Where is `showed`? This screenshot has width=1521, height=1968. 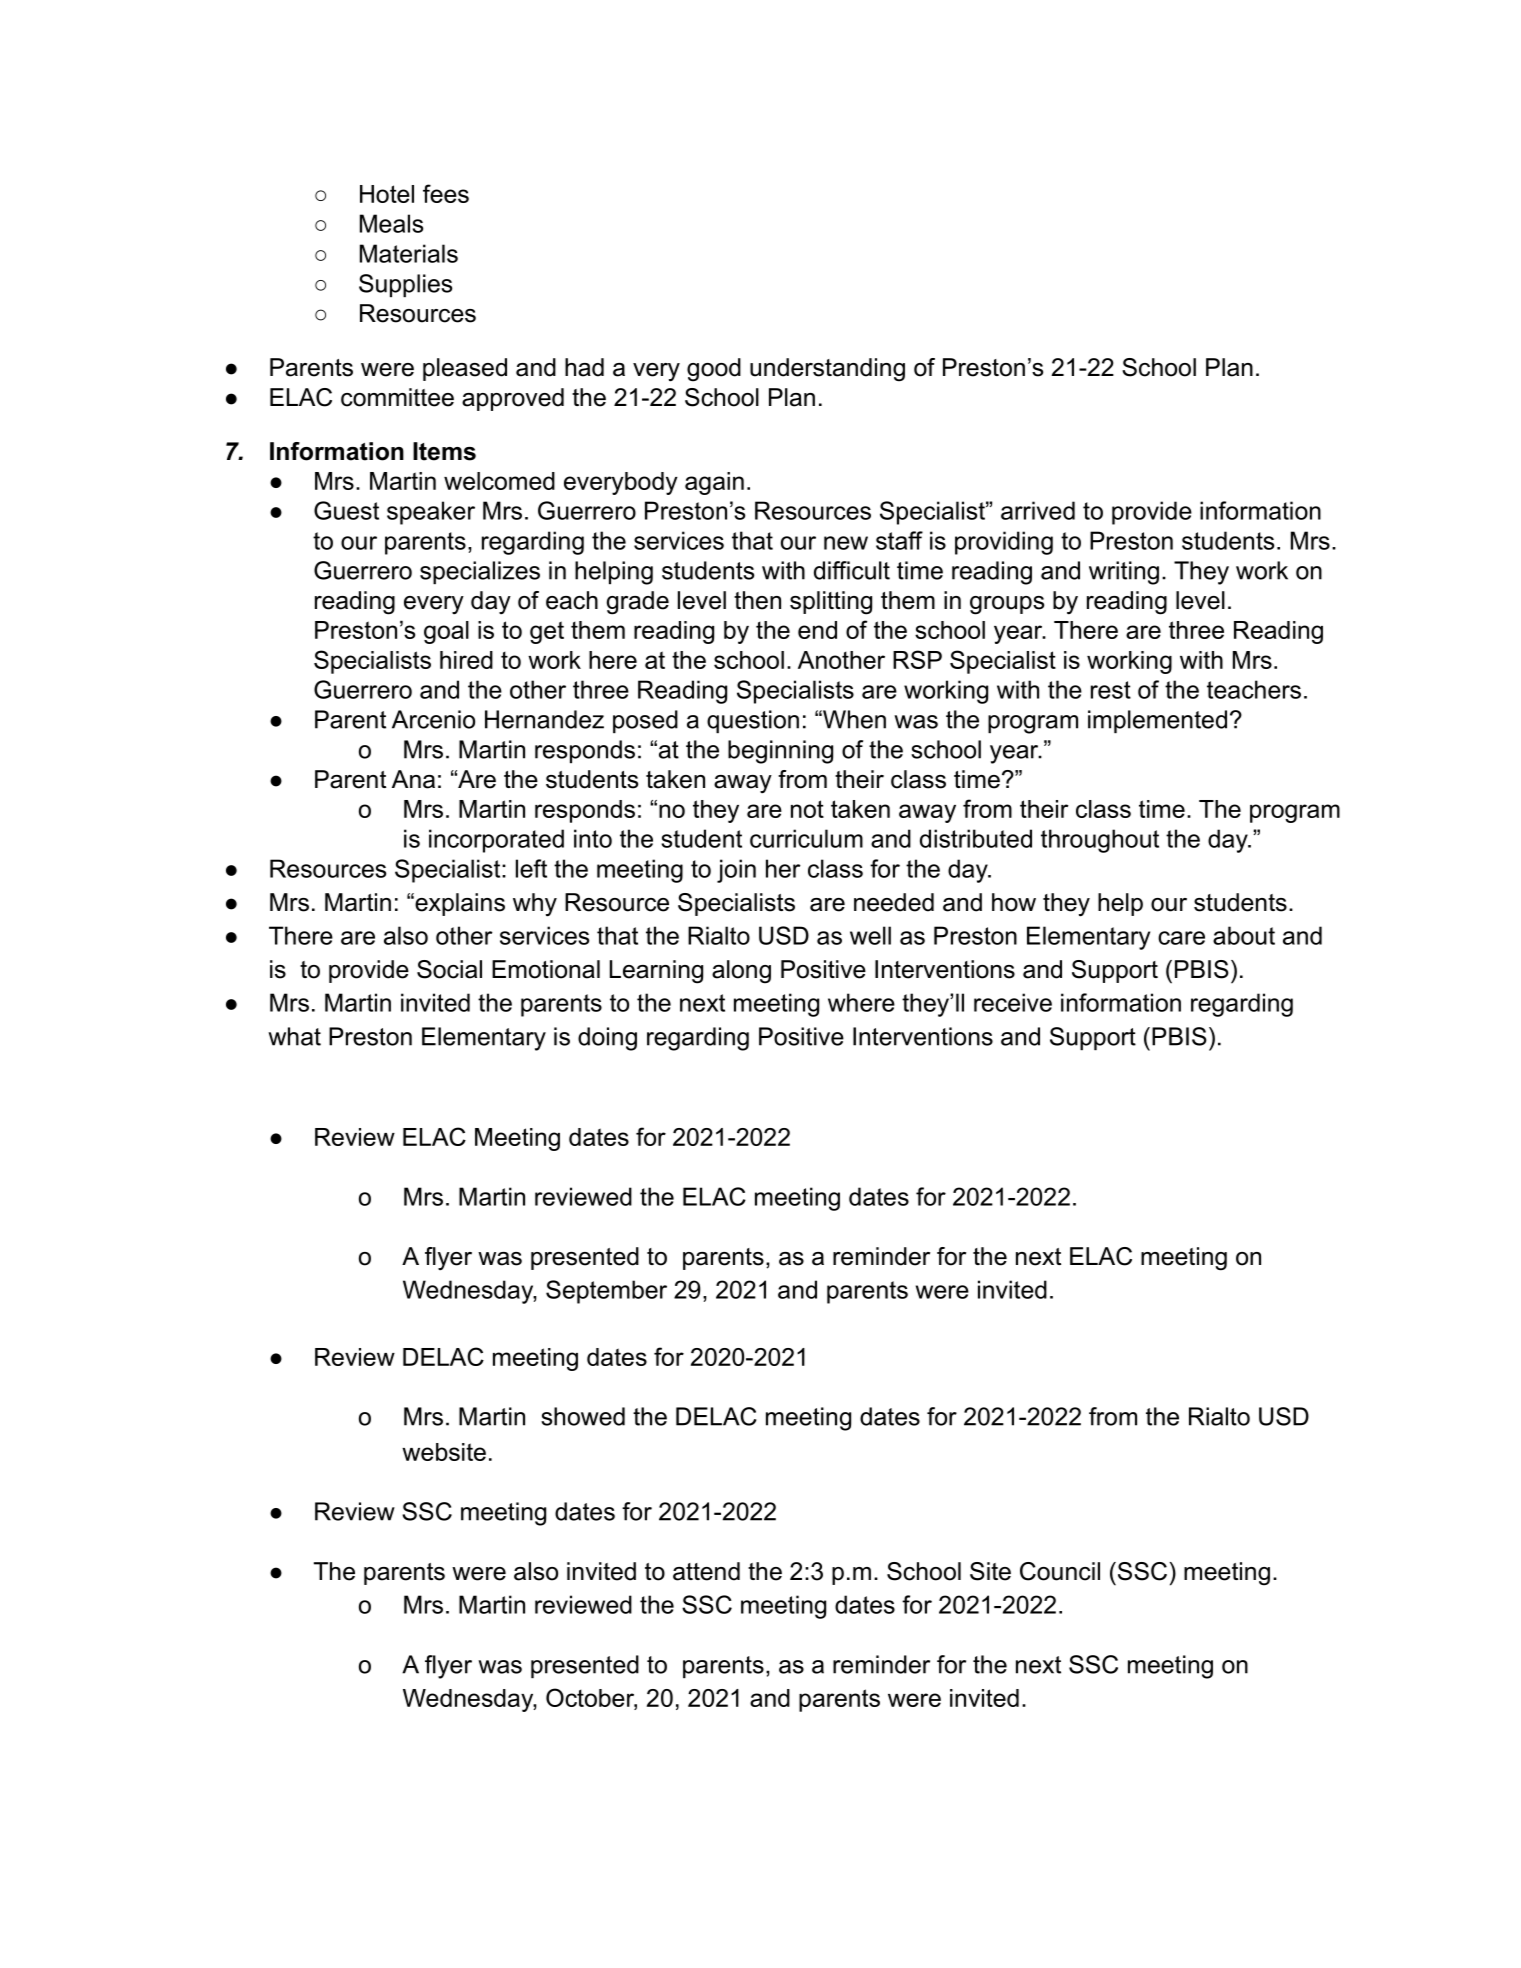
showed is located at coordinates (583, 1416).
